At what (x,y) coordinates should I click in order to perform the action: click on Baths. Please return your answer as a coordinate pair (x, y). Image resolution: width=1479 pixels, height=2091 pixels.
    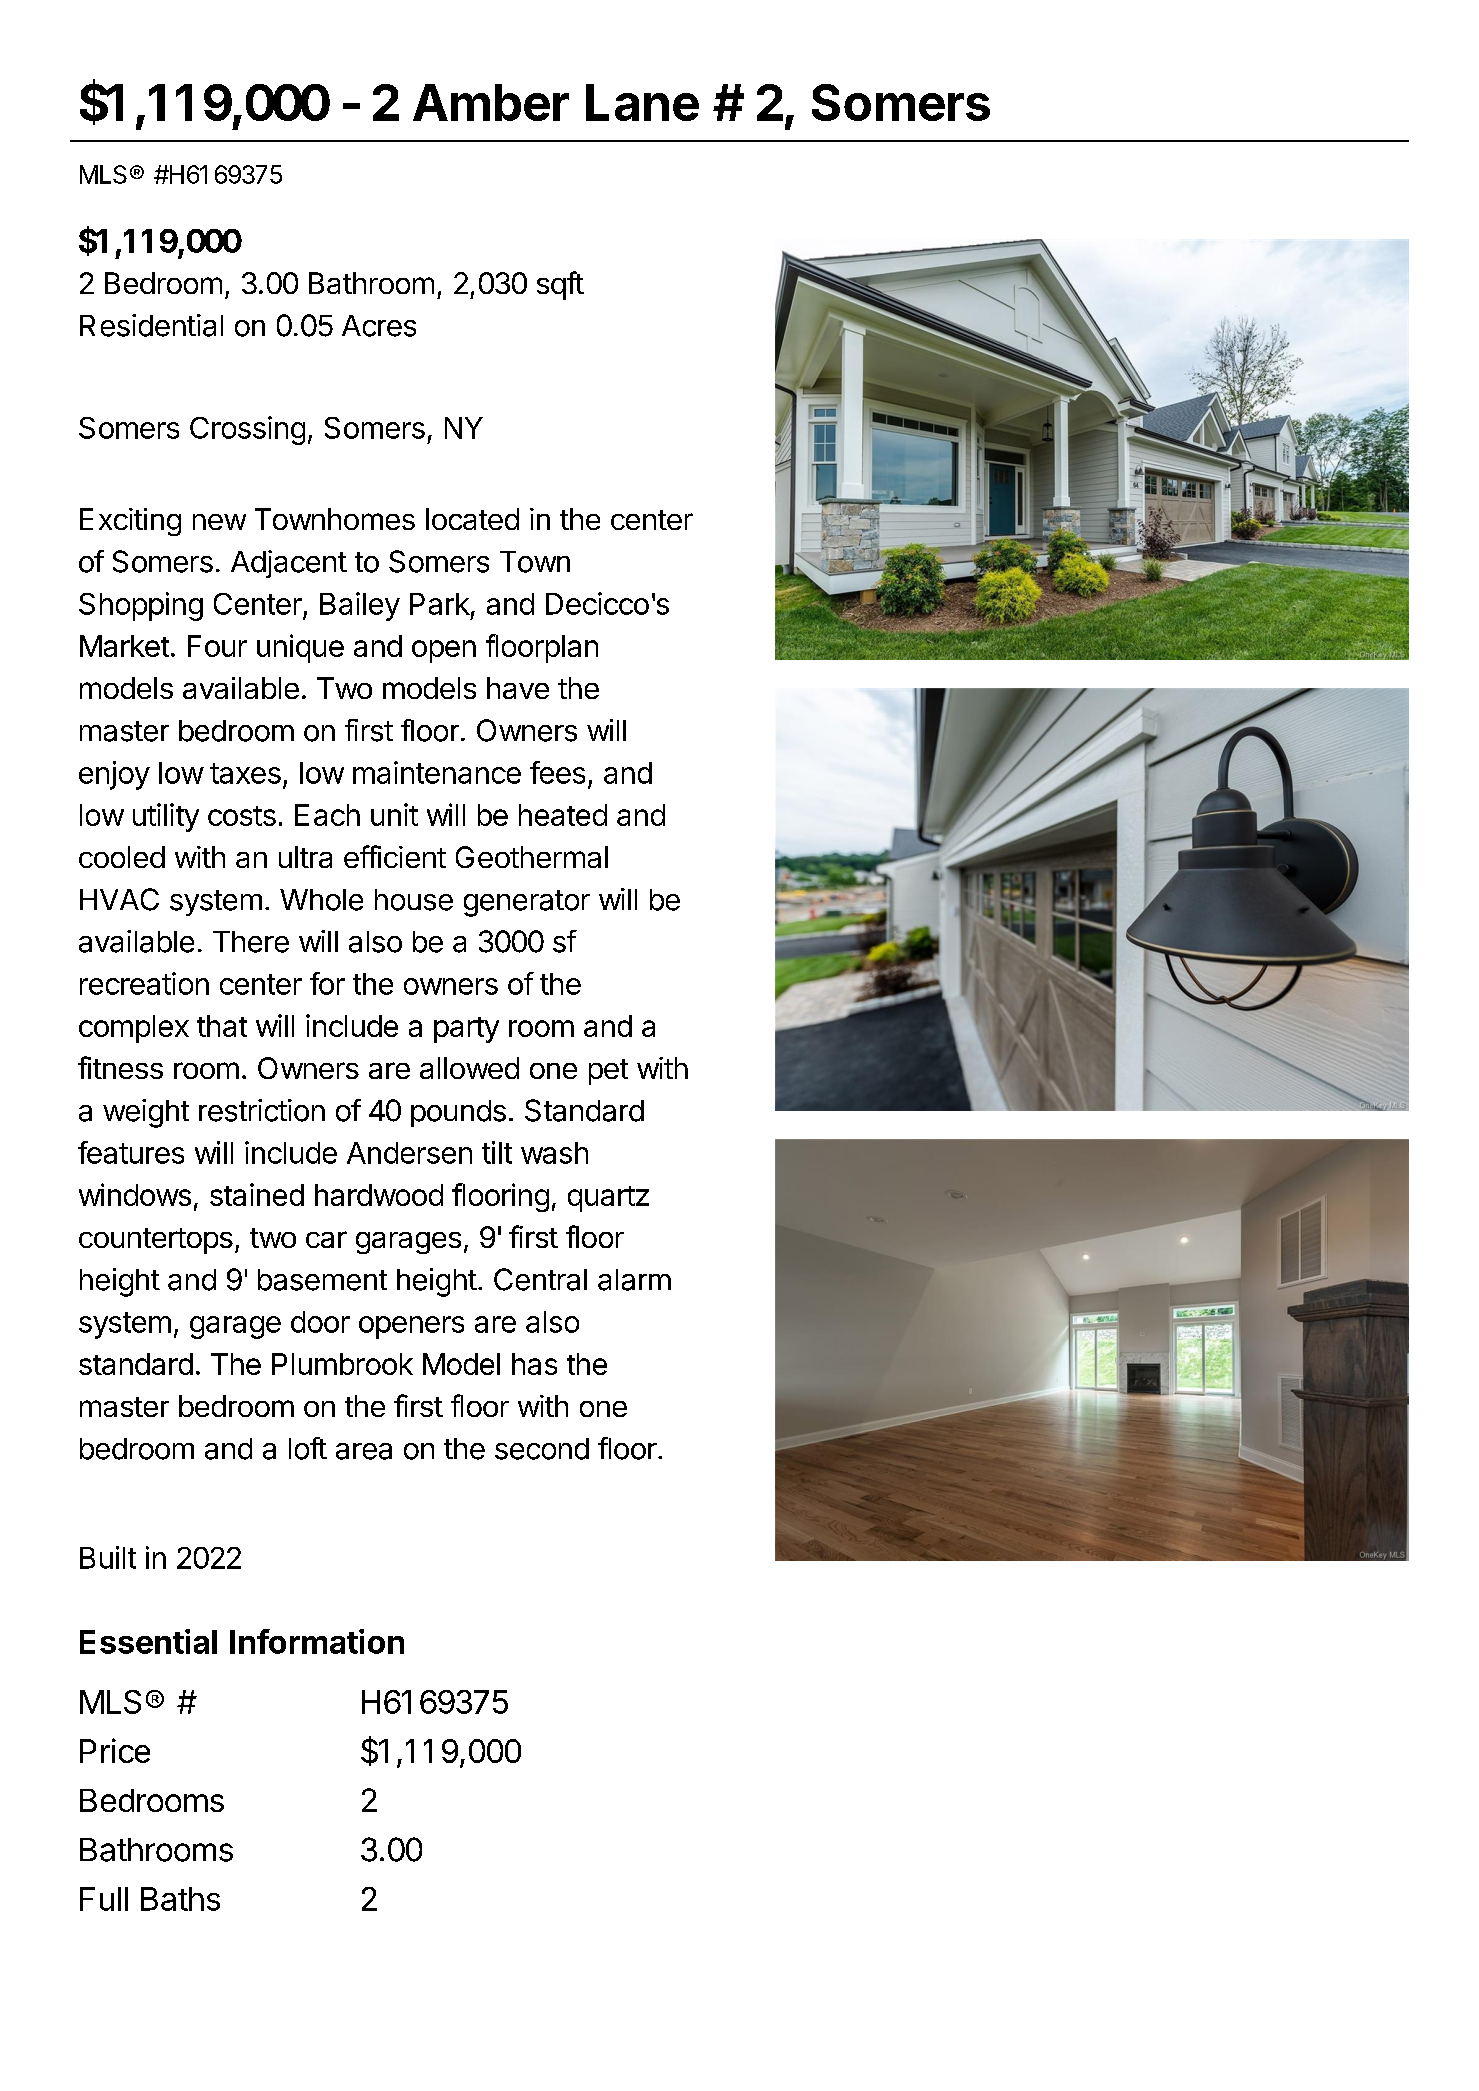
    Looking at the image, I should click on (180, 1899).
